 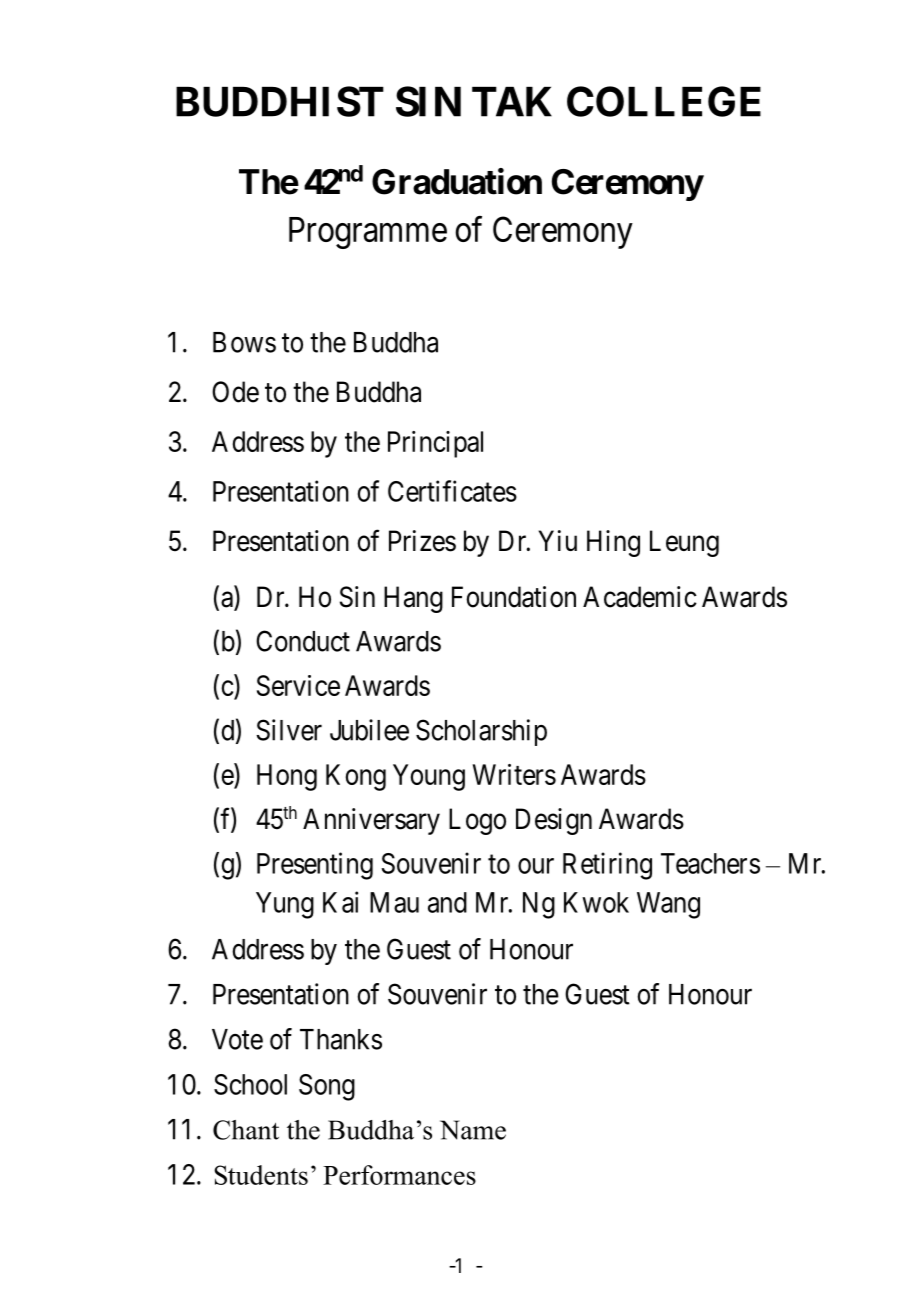 I want to click on Certificates, so click(x=452, y=491).
